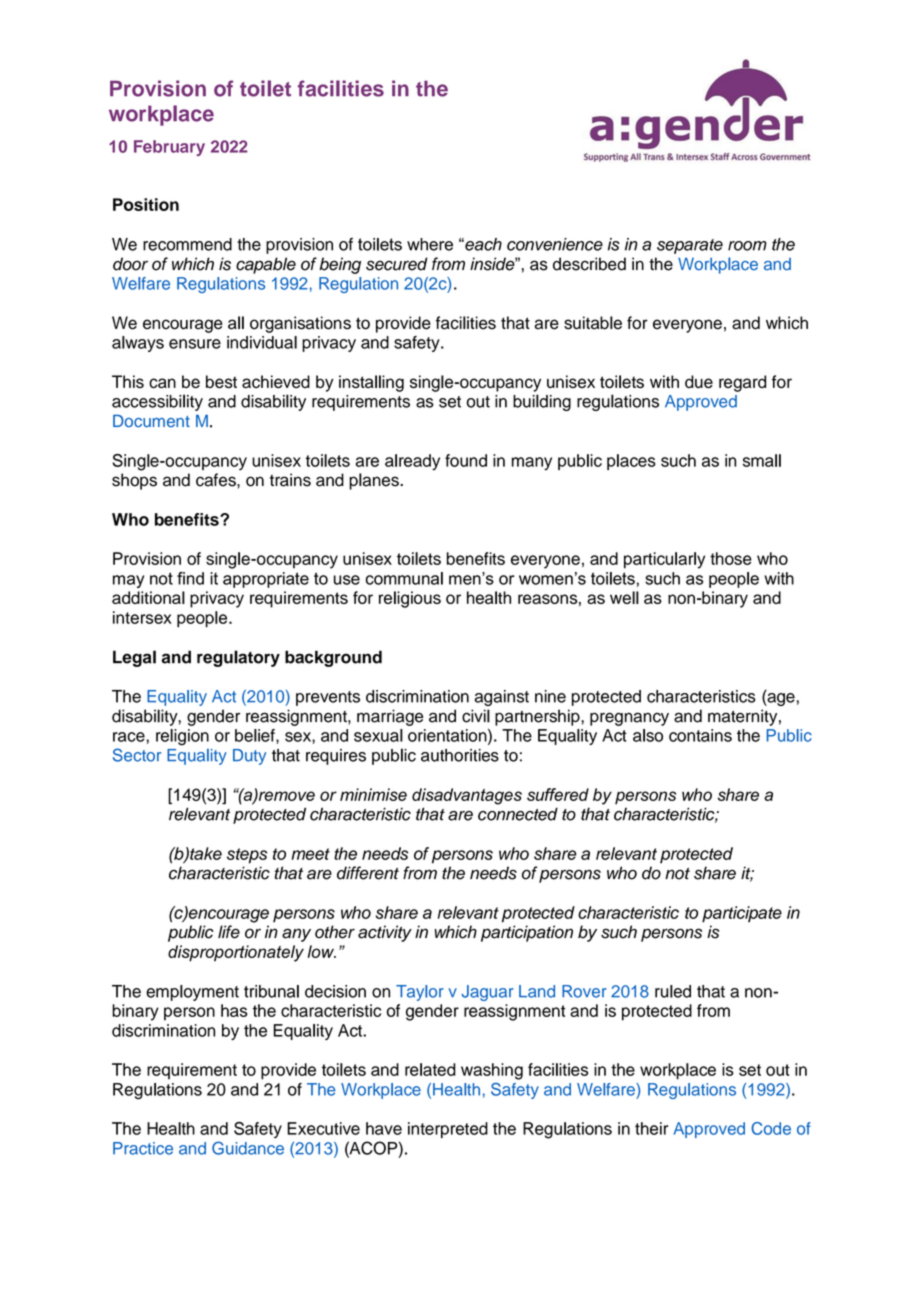  What do you see at coordinates (466, 460) in the screenshot?
I see `found` at bounding box center [466, 460].
